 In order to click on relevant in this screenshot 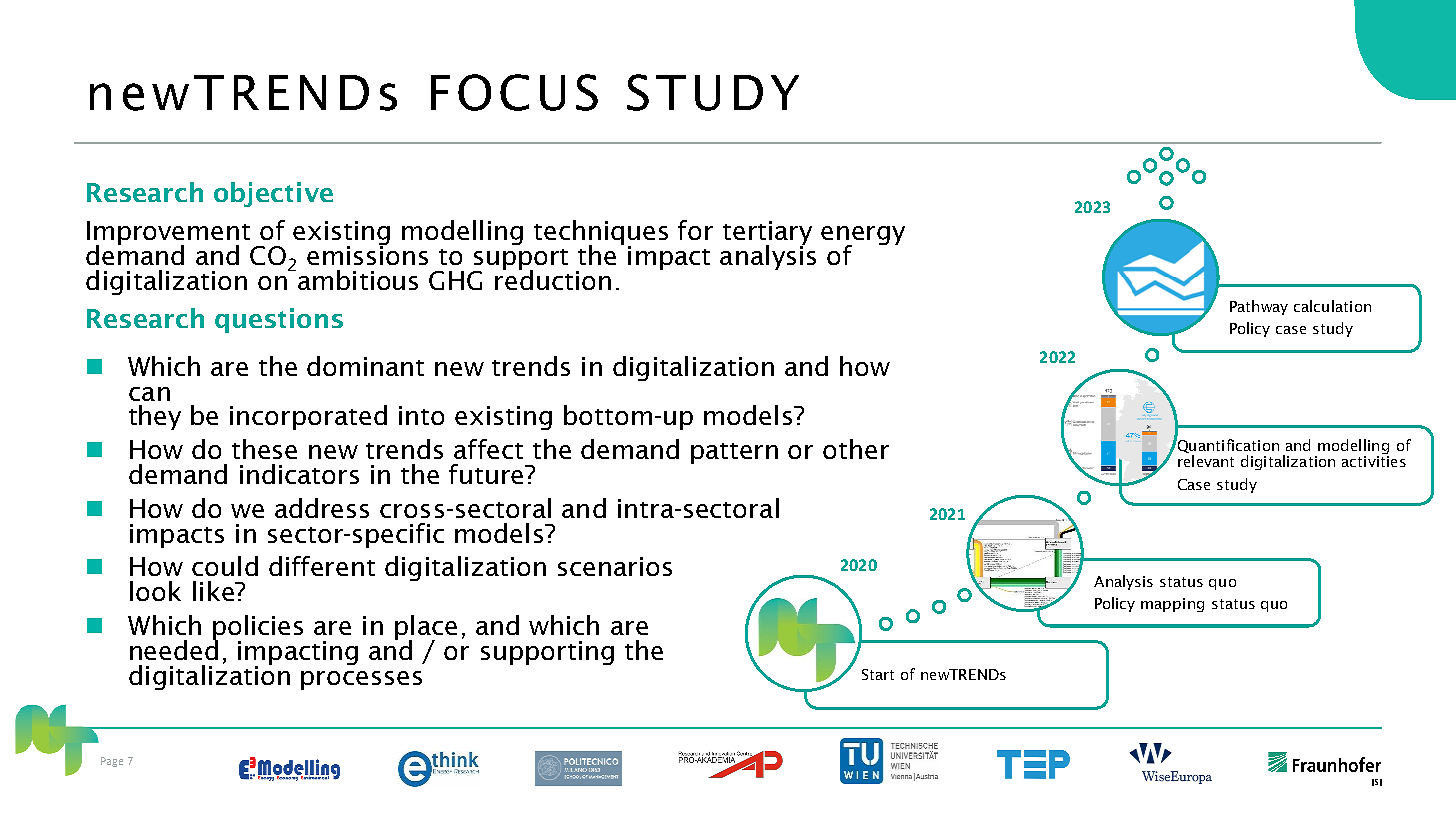, I will do `click(1206, 461)`.
